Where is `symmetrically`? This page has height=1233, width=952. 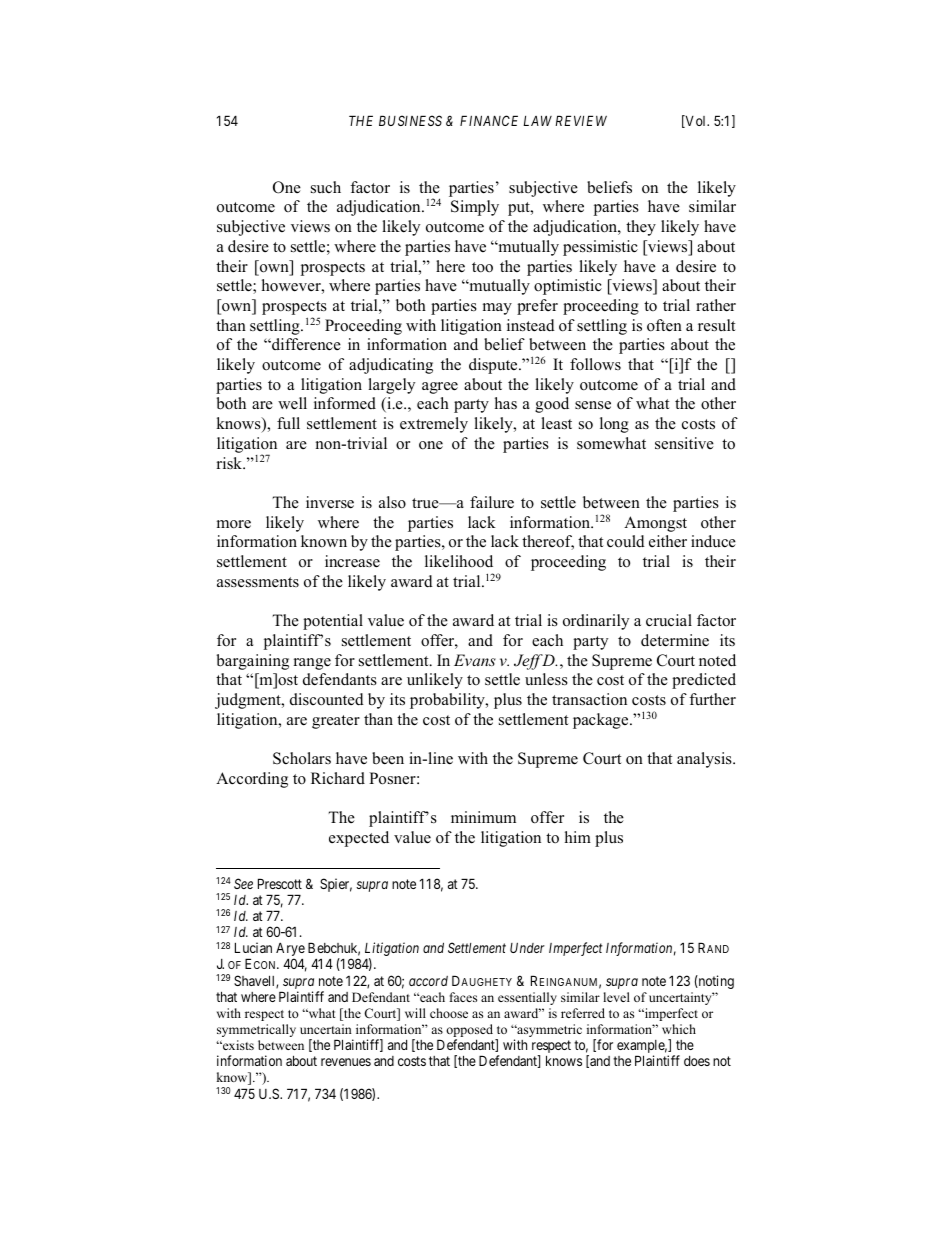
symmetrically is located at coordinates (256, 1030).
